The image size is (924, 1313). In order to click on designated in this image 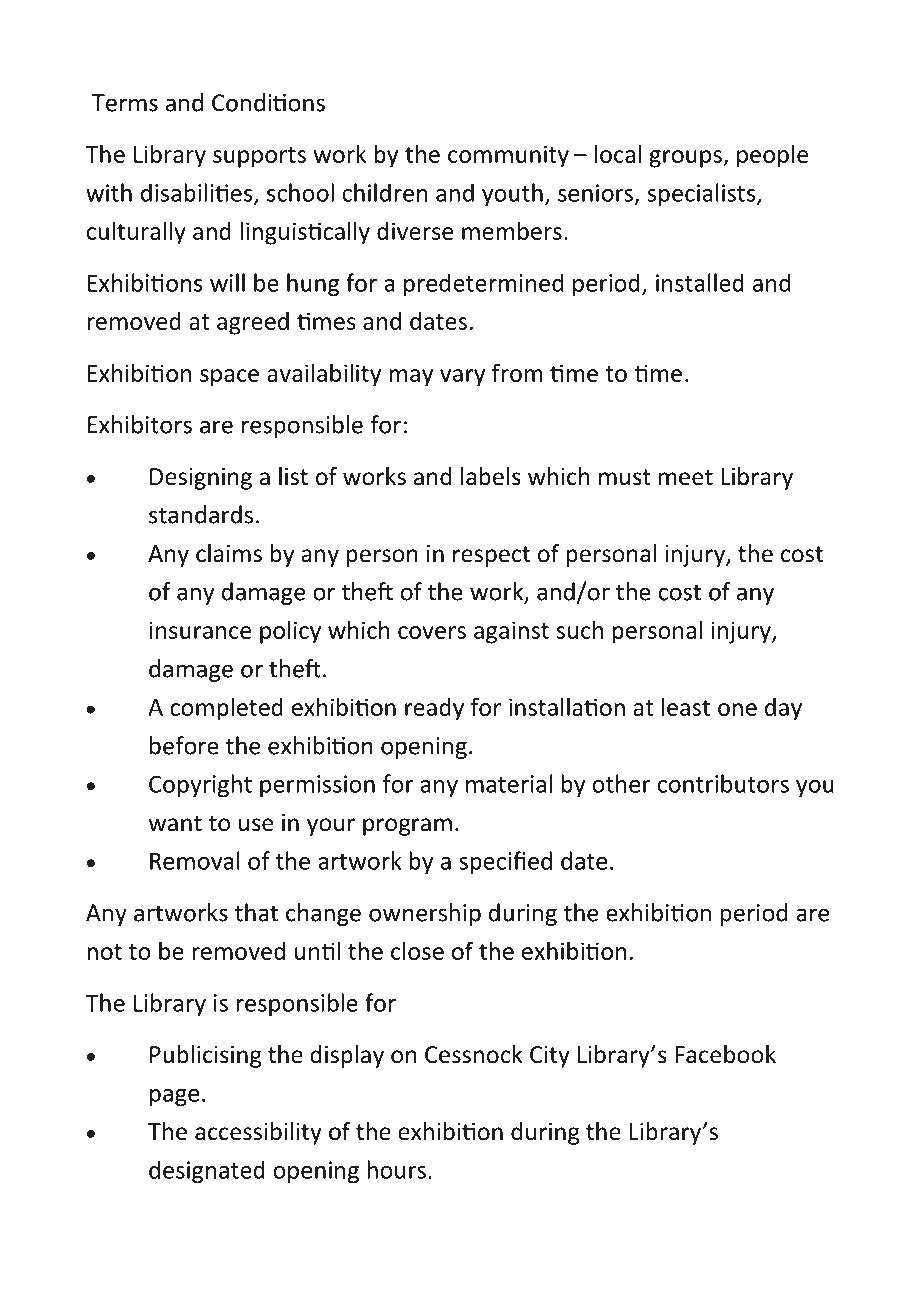, I will do `click(207, 1172)`.
